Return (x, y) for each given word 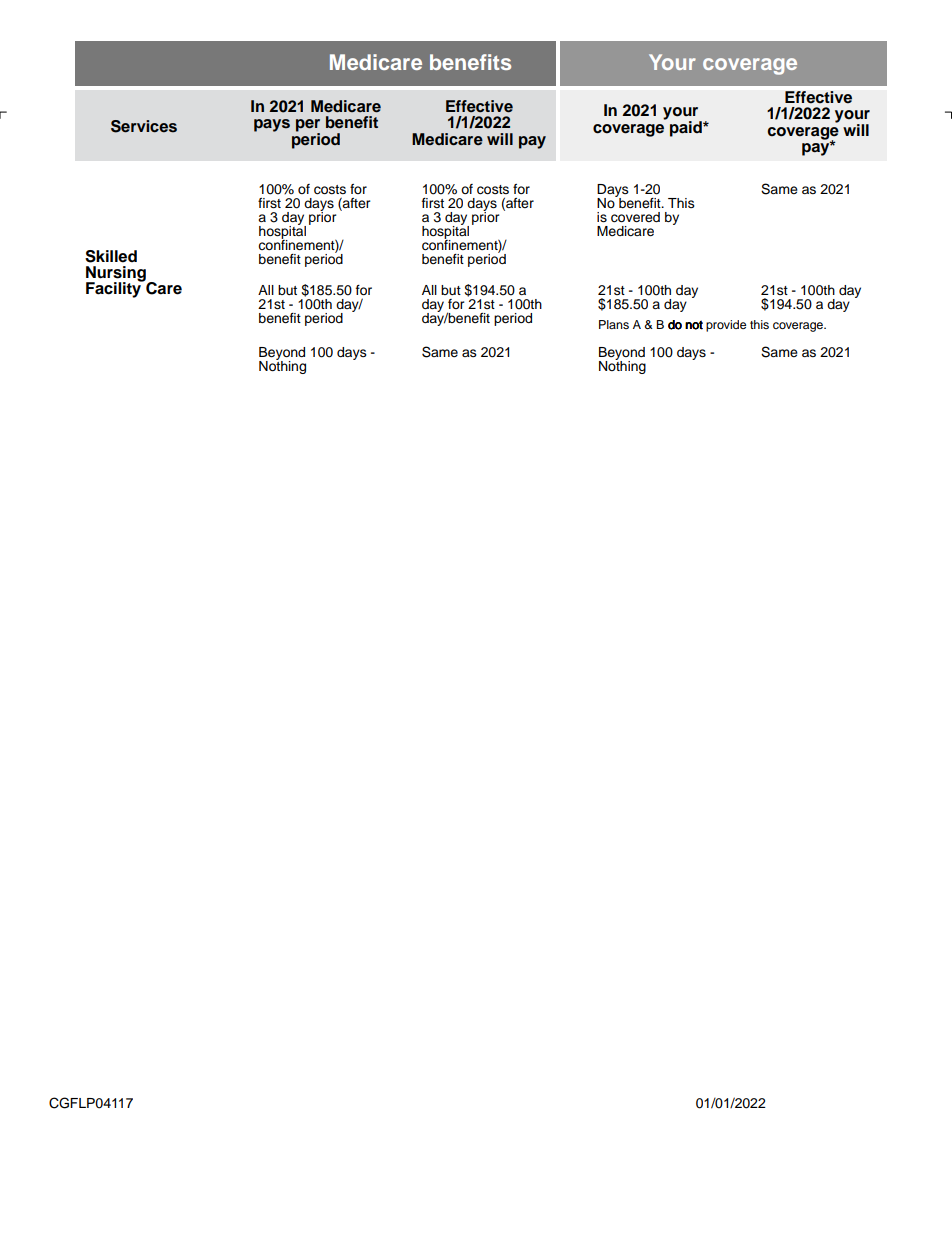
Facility (115, 289)
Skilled (111, 256)
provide (726, 326)
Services (144, 126)
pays (272, 125)
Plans (614, 324)
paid (687, 129)
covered (635, 217)
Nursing (117, 275)
